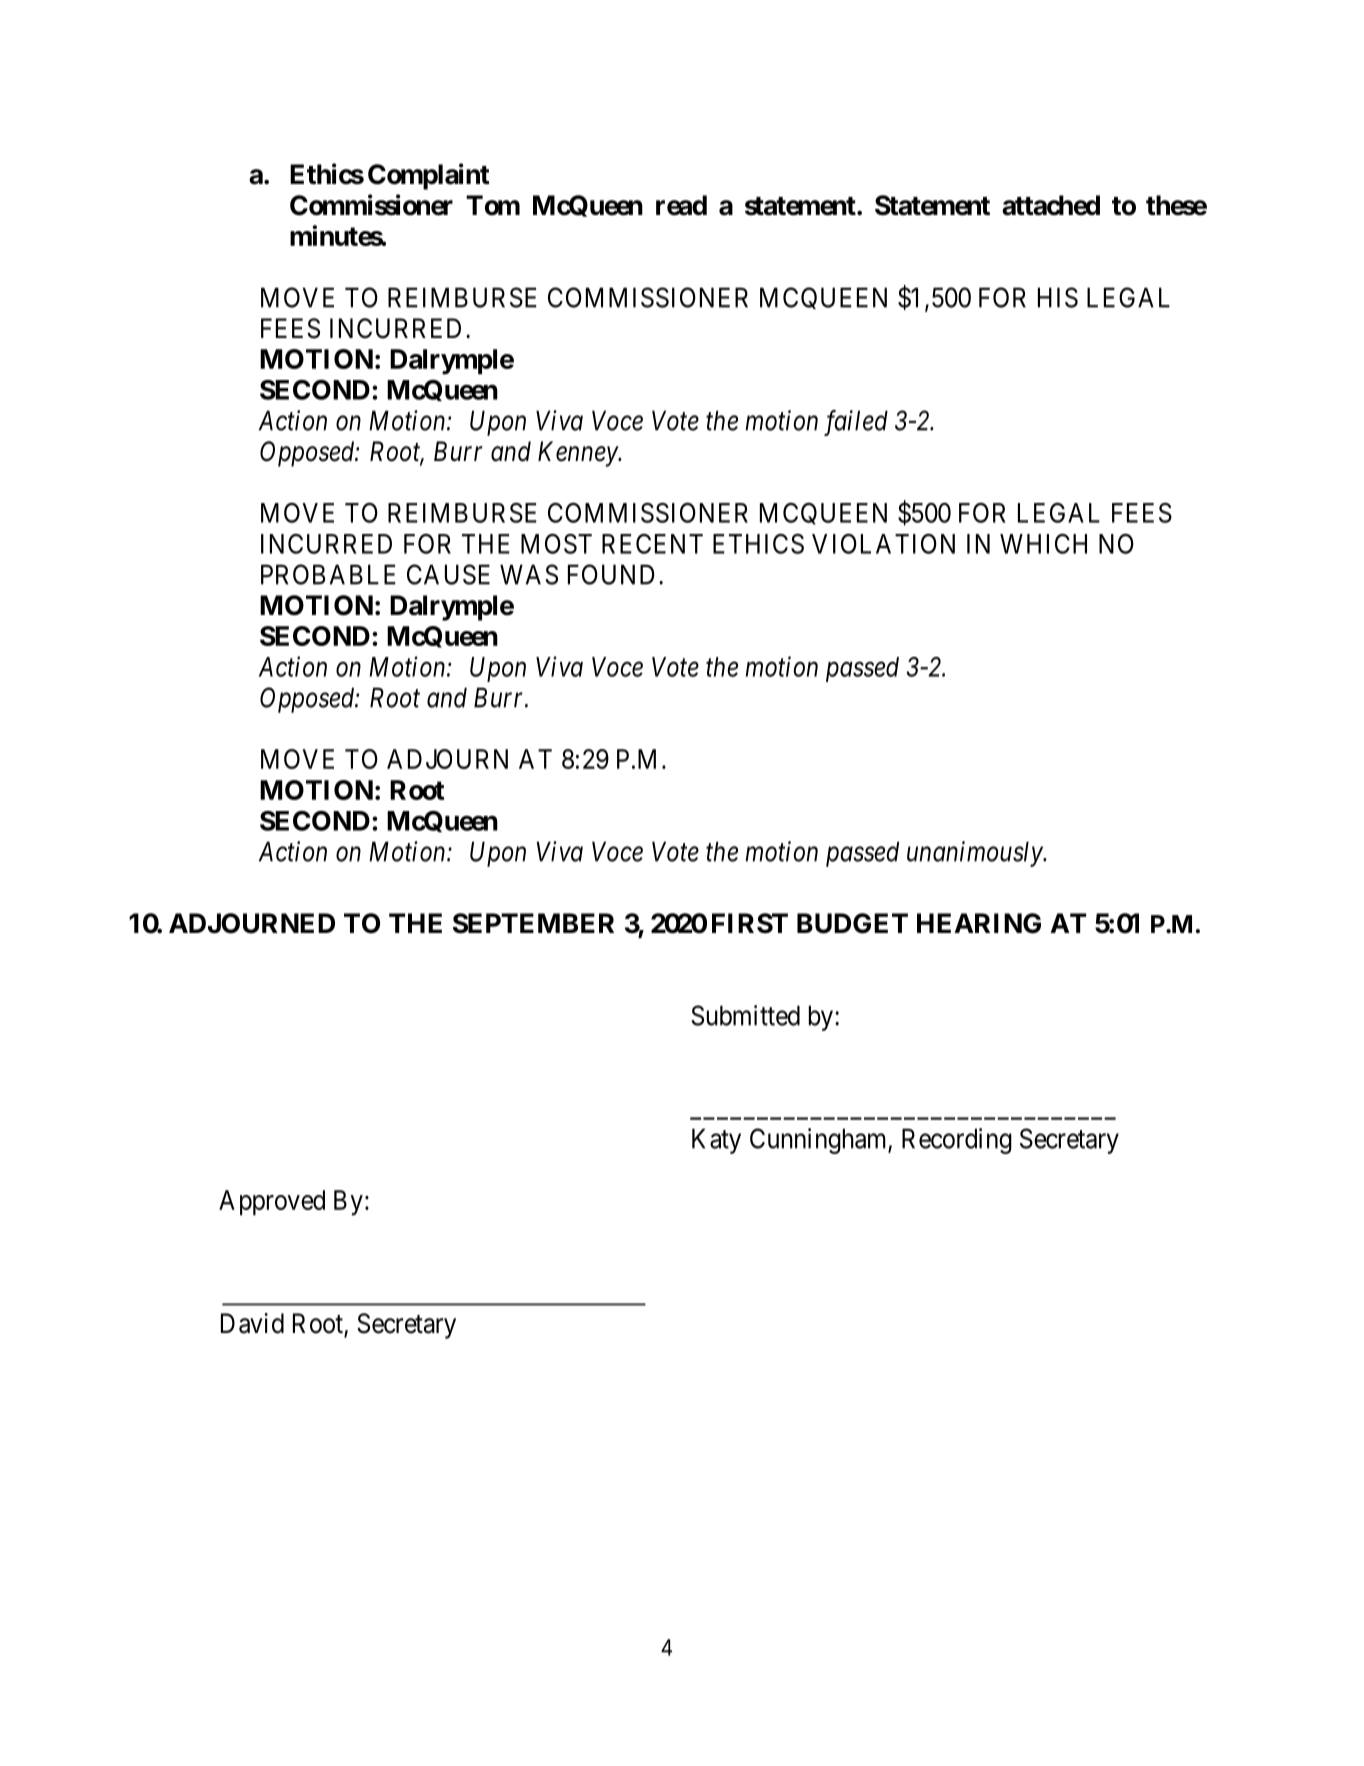 This screenshot has height=1766, width=1364. Describe the element at coordinates (681, 205) in the screenshot. I see `read` at that location.
